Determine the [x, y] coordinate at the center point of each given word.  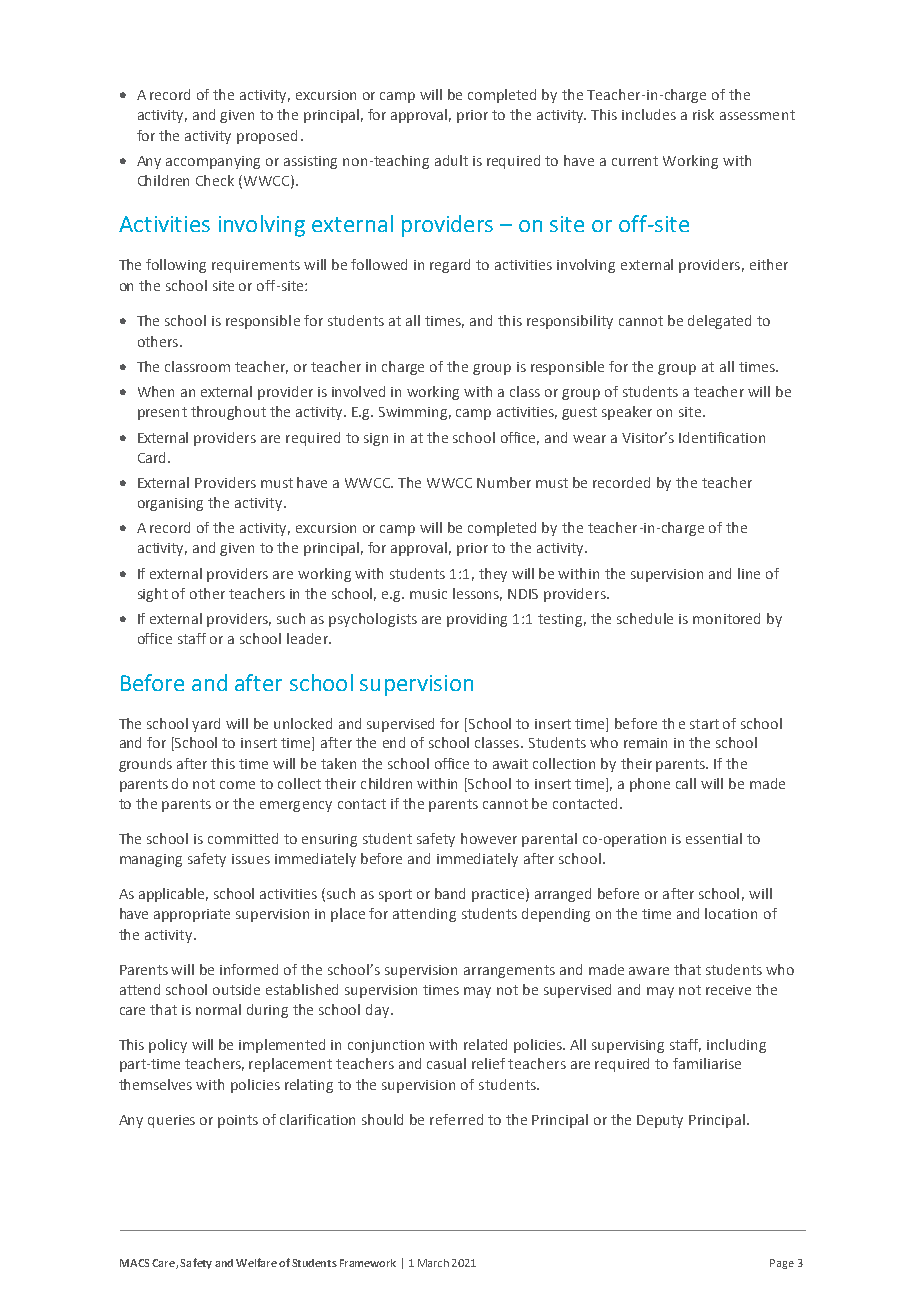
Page [782, 1264]
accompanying [213, 162]
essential [714, 838]
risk [703, 114]
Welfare [256, 1262]
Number [504, 482]
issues [251, 859]
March [433, 1263]
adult [451, 160]
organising [170, 504]
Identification [722, 437]
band [450, 893]
